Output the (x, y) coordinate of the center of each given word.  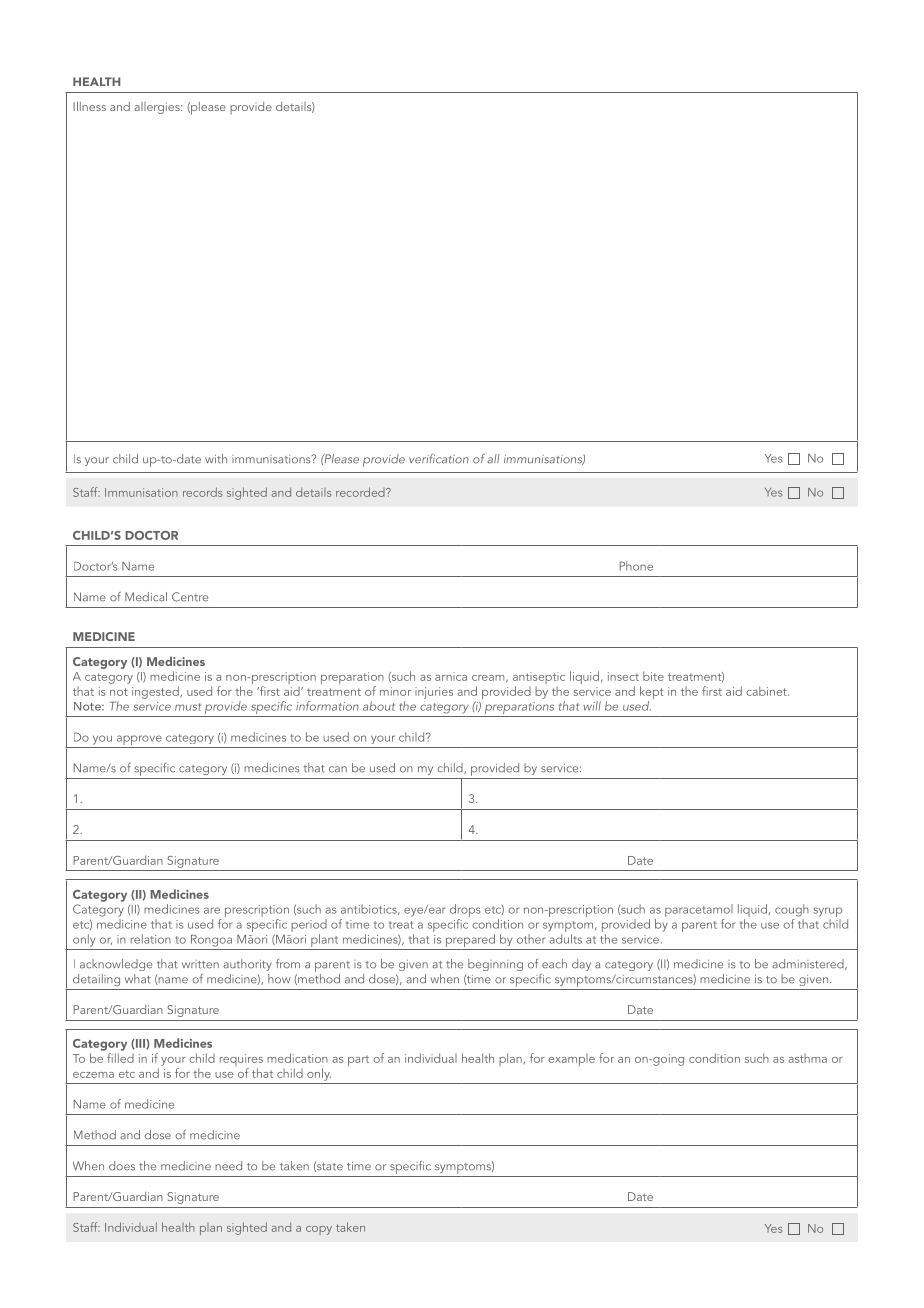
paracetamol (699, 912)
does (122, 1166)
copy (319, 1230)
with (216, 459)
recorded (361, 492)
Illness (89, 106)
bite (653, 676)
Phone (636, 566)
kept (651, 694)
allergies (158, 108)
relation (151, 939)
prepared (470, 940)
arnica (451, 676)
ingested (156, 692)
